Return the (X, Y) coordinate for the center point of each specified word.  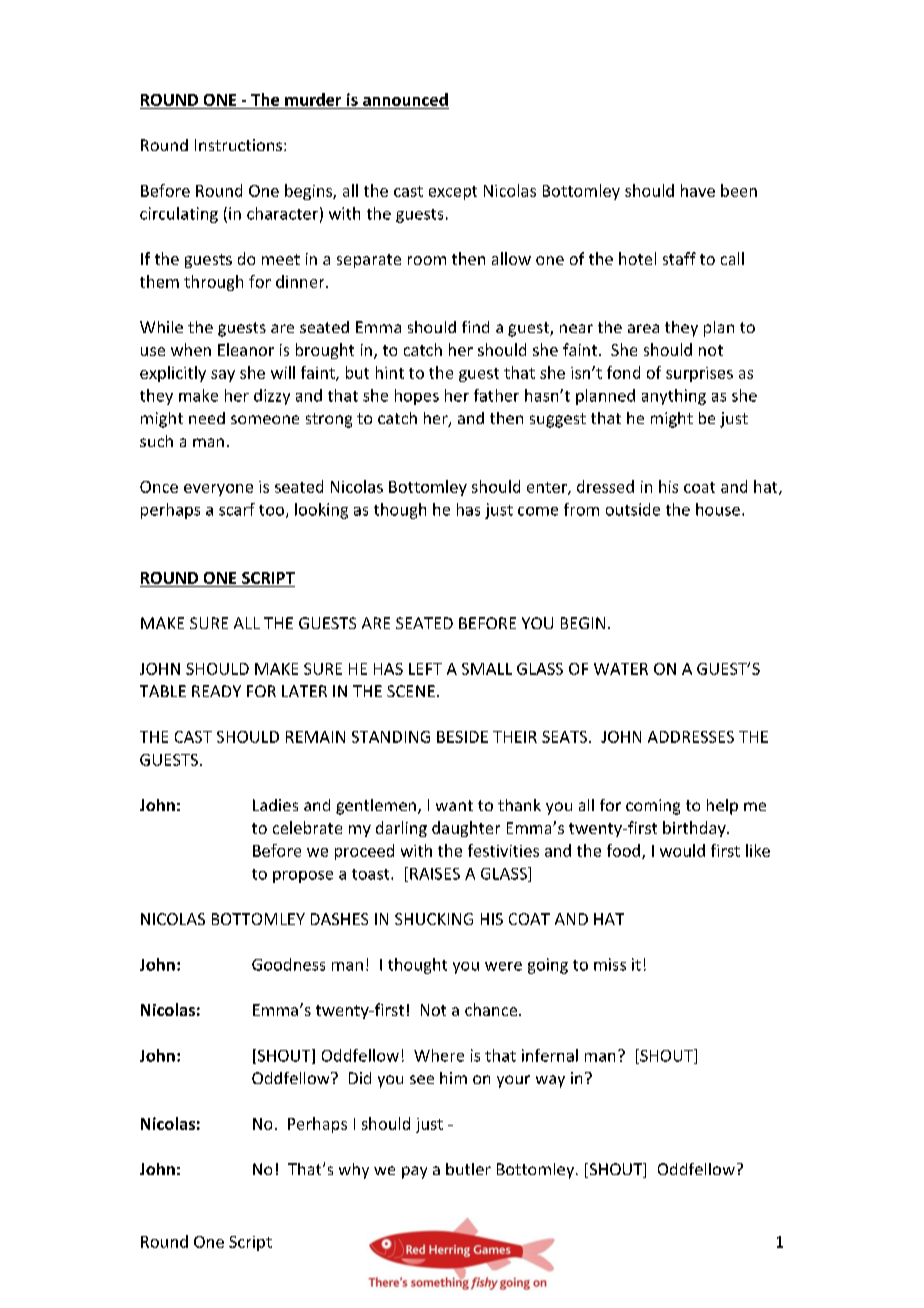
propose (303, 877)
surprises (699, 374)
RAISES (435, 874)
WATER (621, 669)
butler (468, 1169)
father (496, 395)
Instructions (240, 145)
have (698, 190)
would (682, 850)
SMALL (487, 669)
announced (405, 99)
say (223, 376)
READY (216, 691)
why (354, 1171)
